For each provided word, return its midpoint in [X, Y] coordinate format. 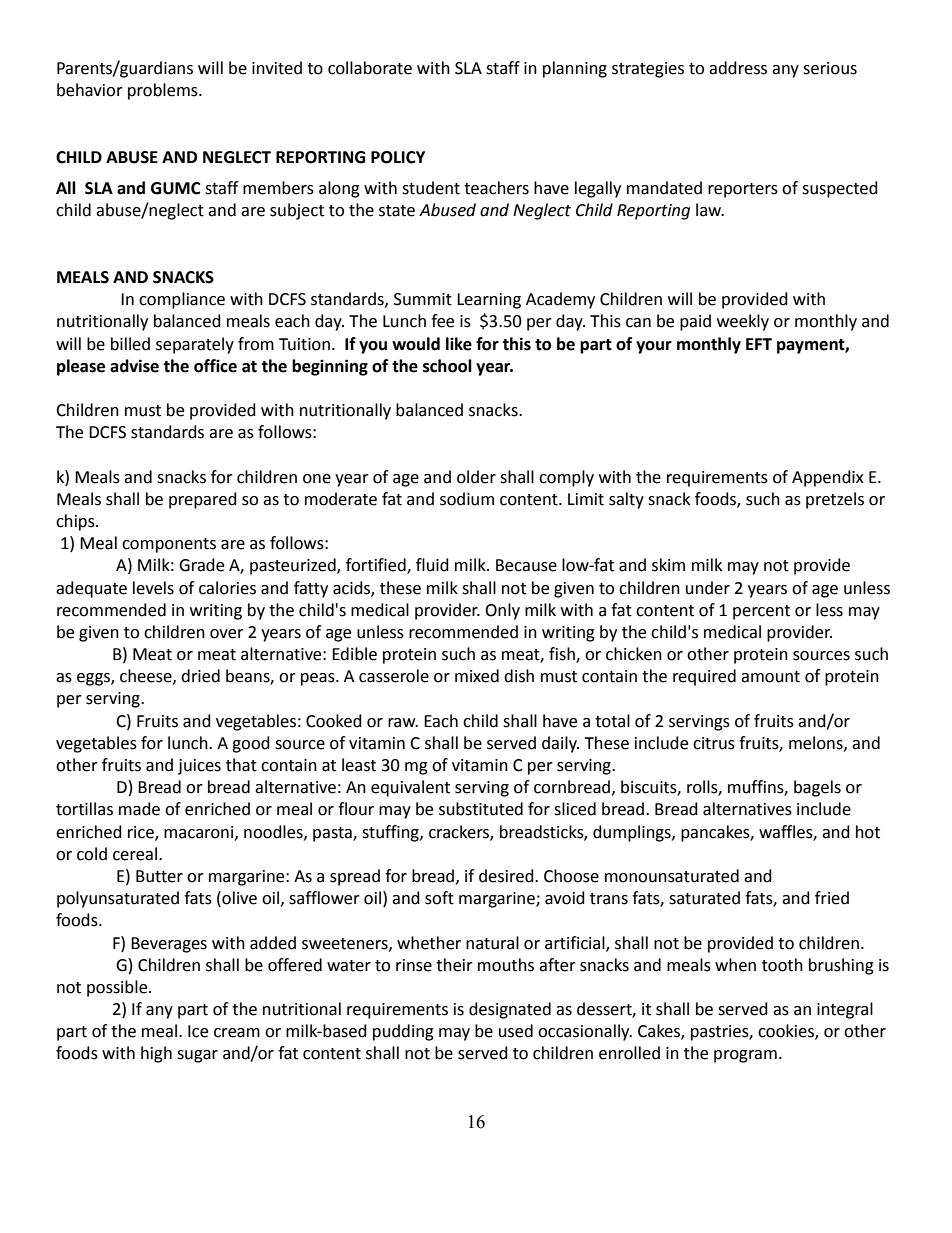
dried [200, 676]
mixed [477, 676]
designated [510, 1010]
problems [164, 91]
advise [134, 366]
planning [575, 69]
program [745, 1056]
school [447, 366]
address [738, 68]
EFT [759, 344]
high [156, 1054]
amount [770, 677]
